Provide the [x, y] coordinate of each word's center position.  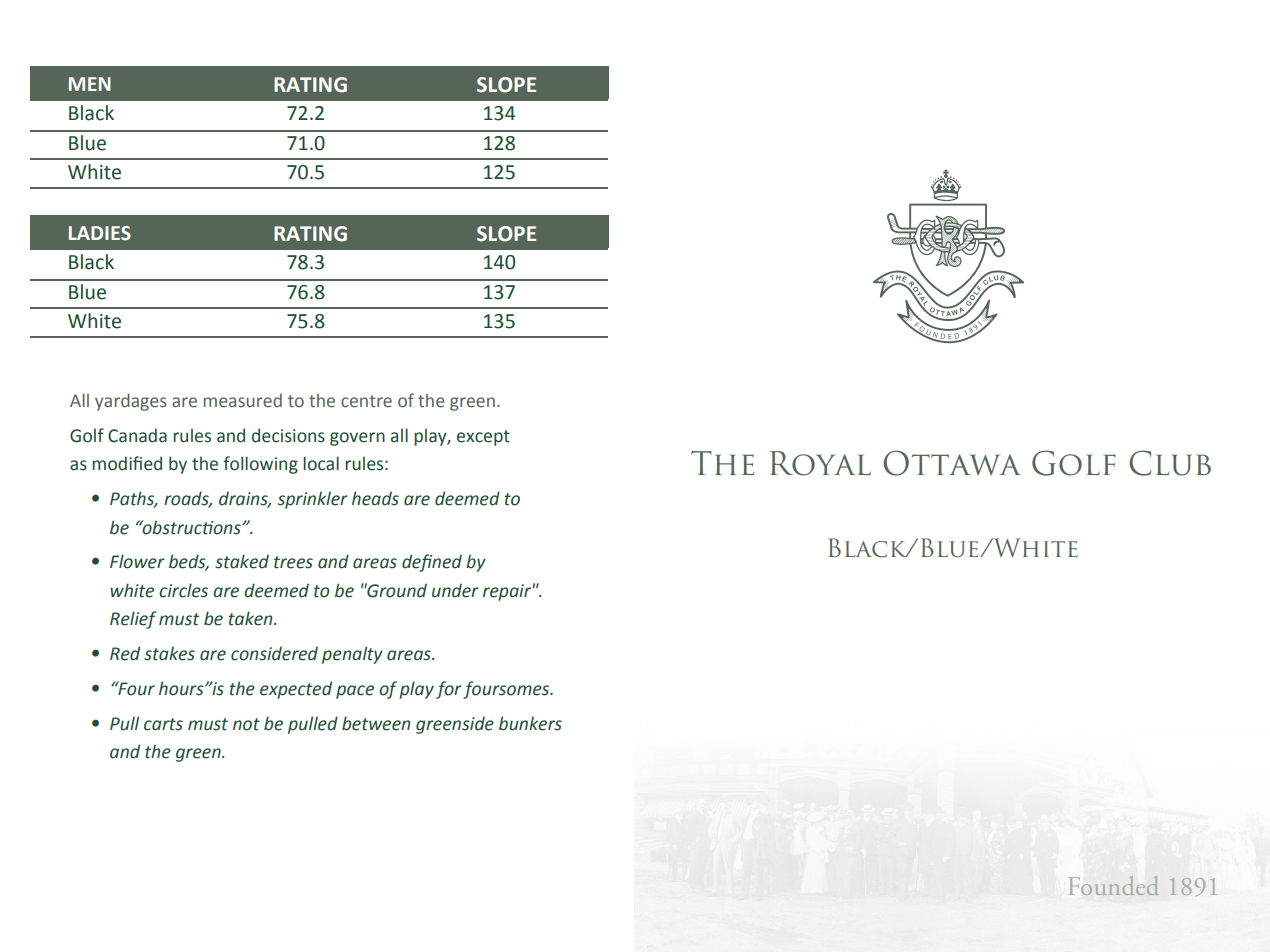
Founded [1114, 885]
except [483, 438]
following [260, 465]
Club [1170, 463]
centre [366, 401]
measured [243, 401]
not [246, 724]
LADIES [100, 233]
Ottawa [952, 463]
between [376, 723]
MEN [90, 84]
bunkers [530, 723]
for [449, 690]
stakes [169, 653]
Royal [820, 463]
